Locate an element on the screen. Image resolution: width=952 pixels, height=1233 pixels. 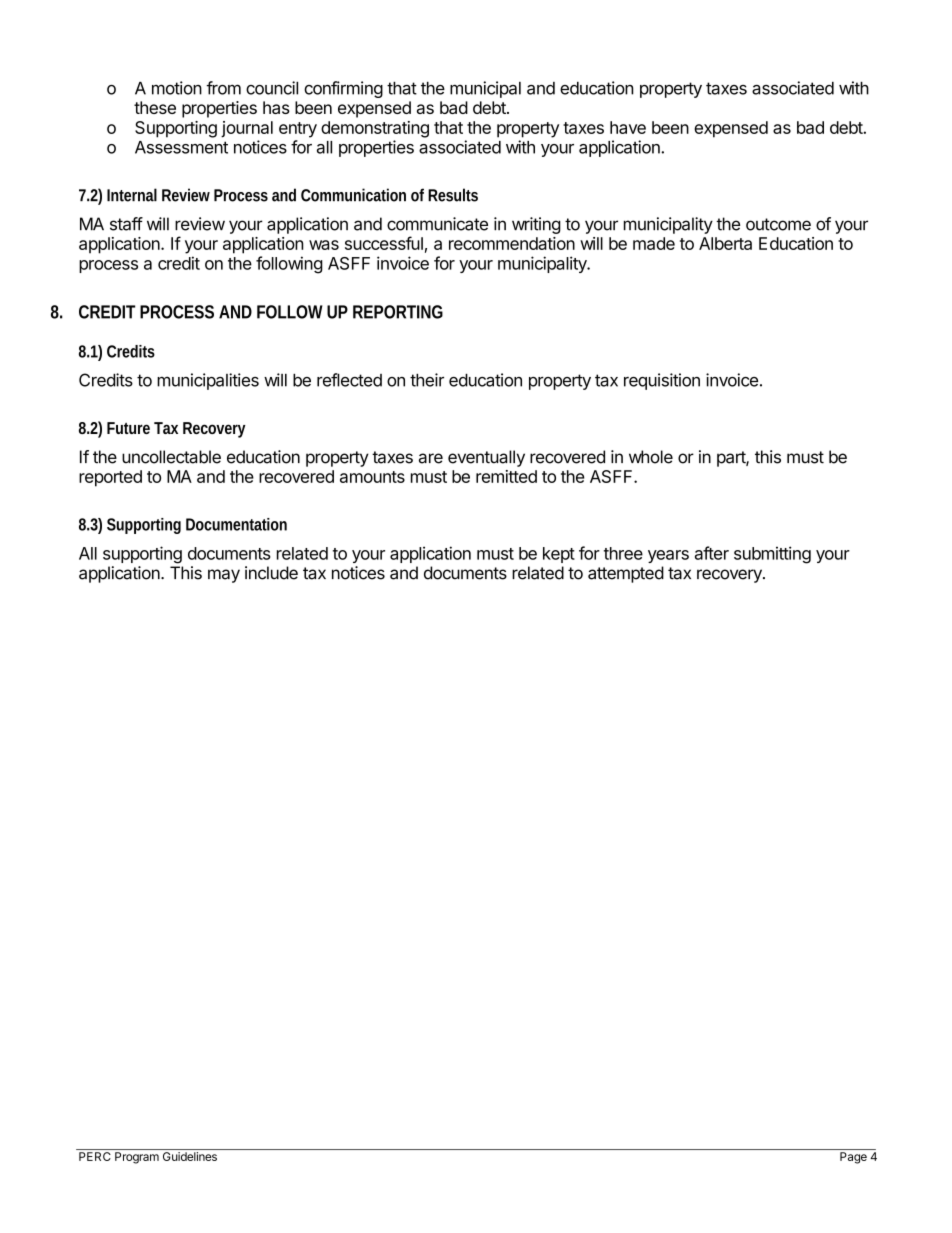
have is located at coordinates (628, 127).
